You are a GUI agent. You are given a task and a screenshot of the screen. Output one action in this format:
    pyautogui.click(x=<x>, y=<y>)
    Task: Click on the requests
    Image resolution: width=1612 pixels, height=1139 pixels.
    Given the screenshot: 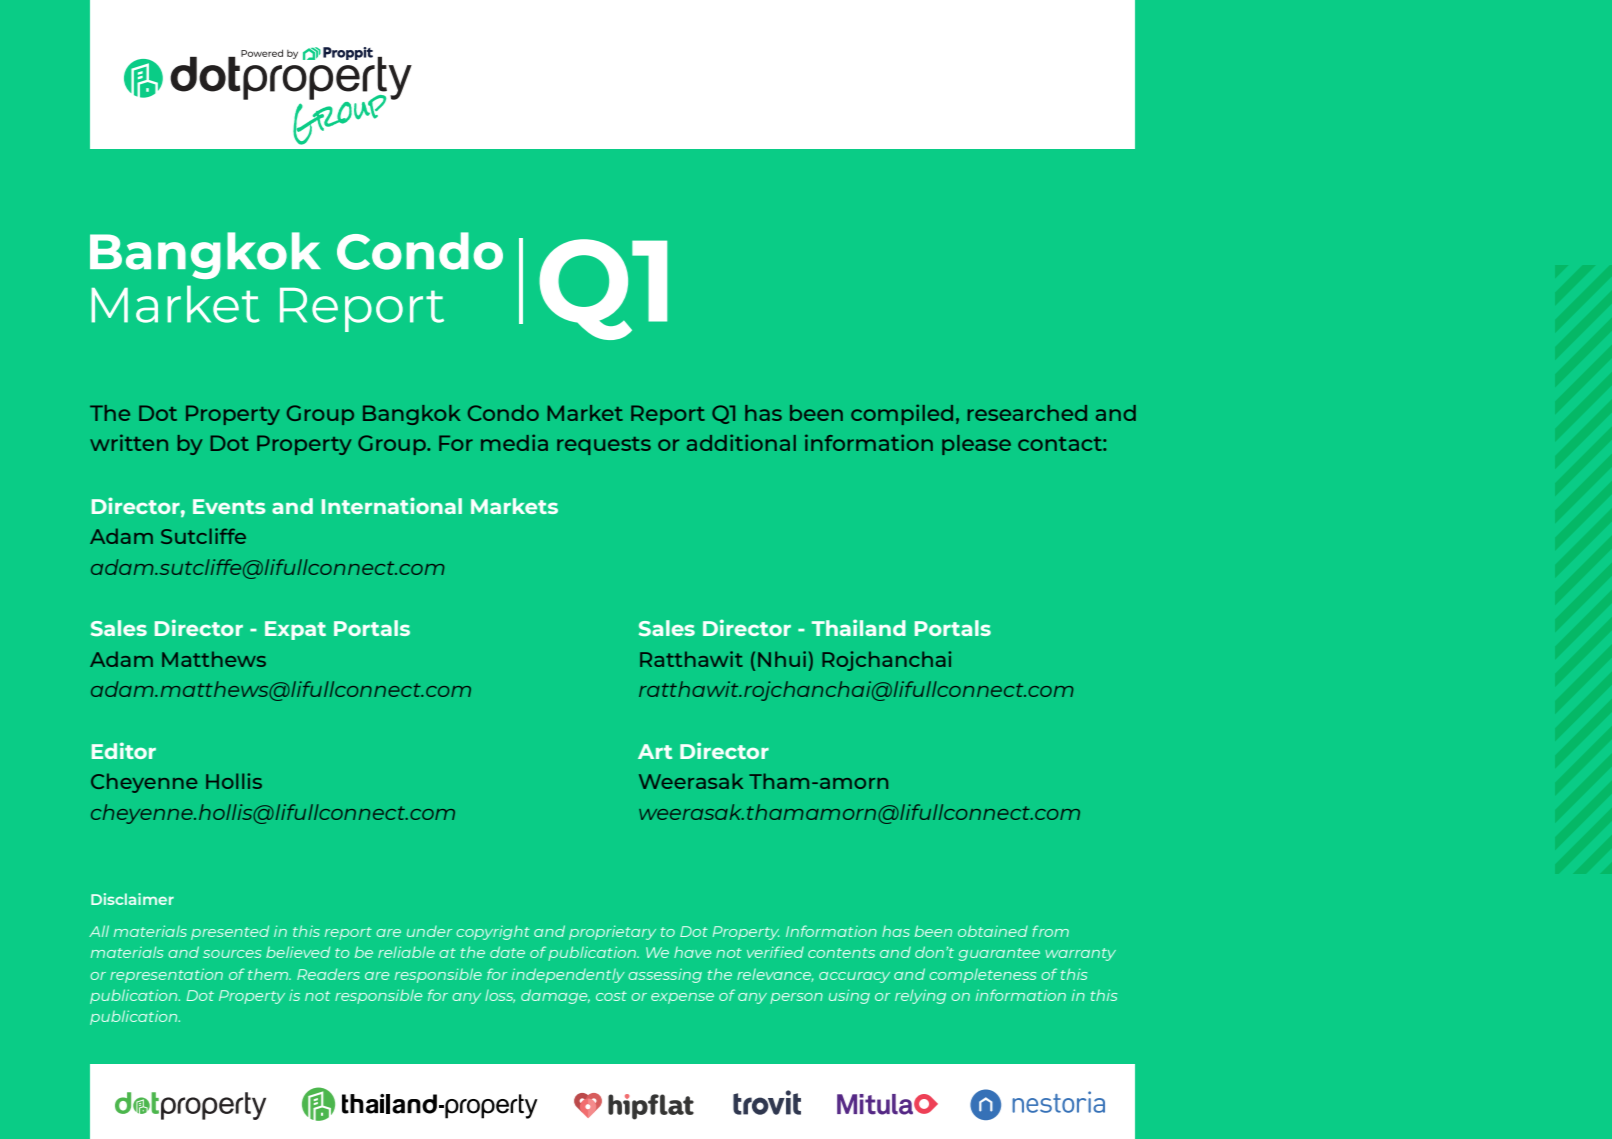 What is the action you would take?
    pyautogui.click(x=604, y=446)
